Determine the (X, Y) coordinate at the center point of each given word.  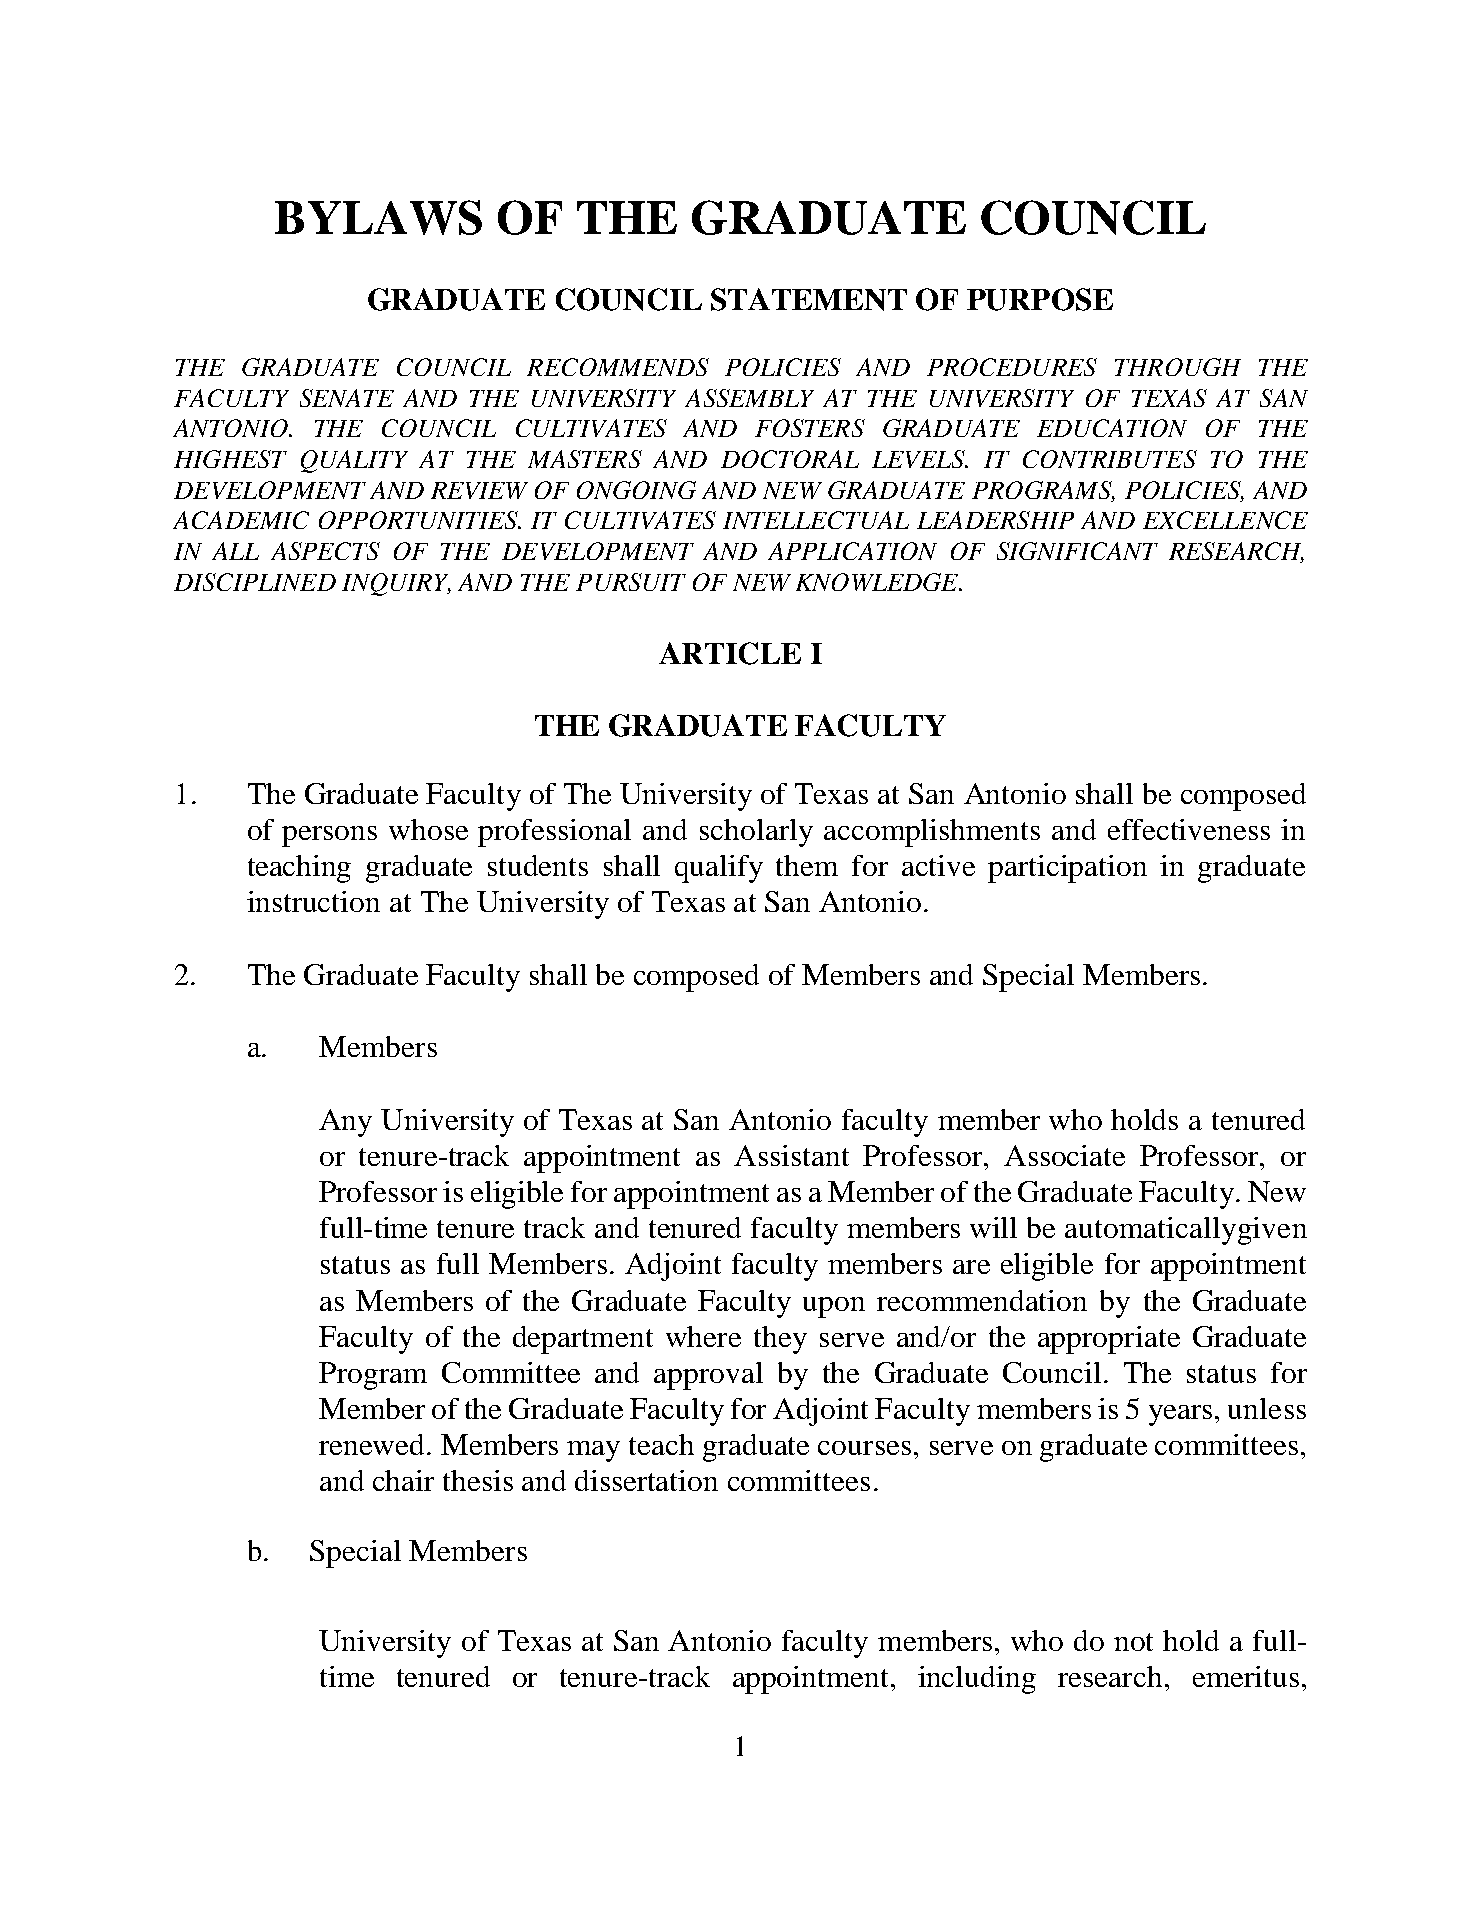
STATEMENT (809, 299)
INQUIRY (396, 584)
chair (403, 1480)
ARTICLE (730, 653)
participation (1067, 869)
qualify (719, 869)
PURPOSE (1040, 299)
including (977, 1680)
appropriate (1109, 1340)
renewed (373, 1444)
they (780, 1340)
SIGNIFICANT (1077, 551)
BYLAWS (378, 217)
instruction (313, 901)
